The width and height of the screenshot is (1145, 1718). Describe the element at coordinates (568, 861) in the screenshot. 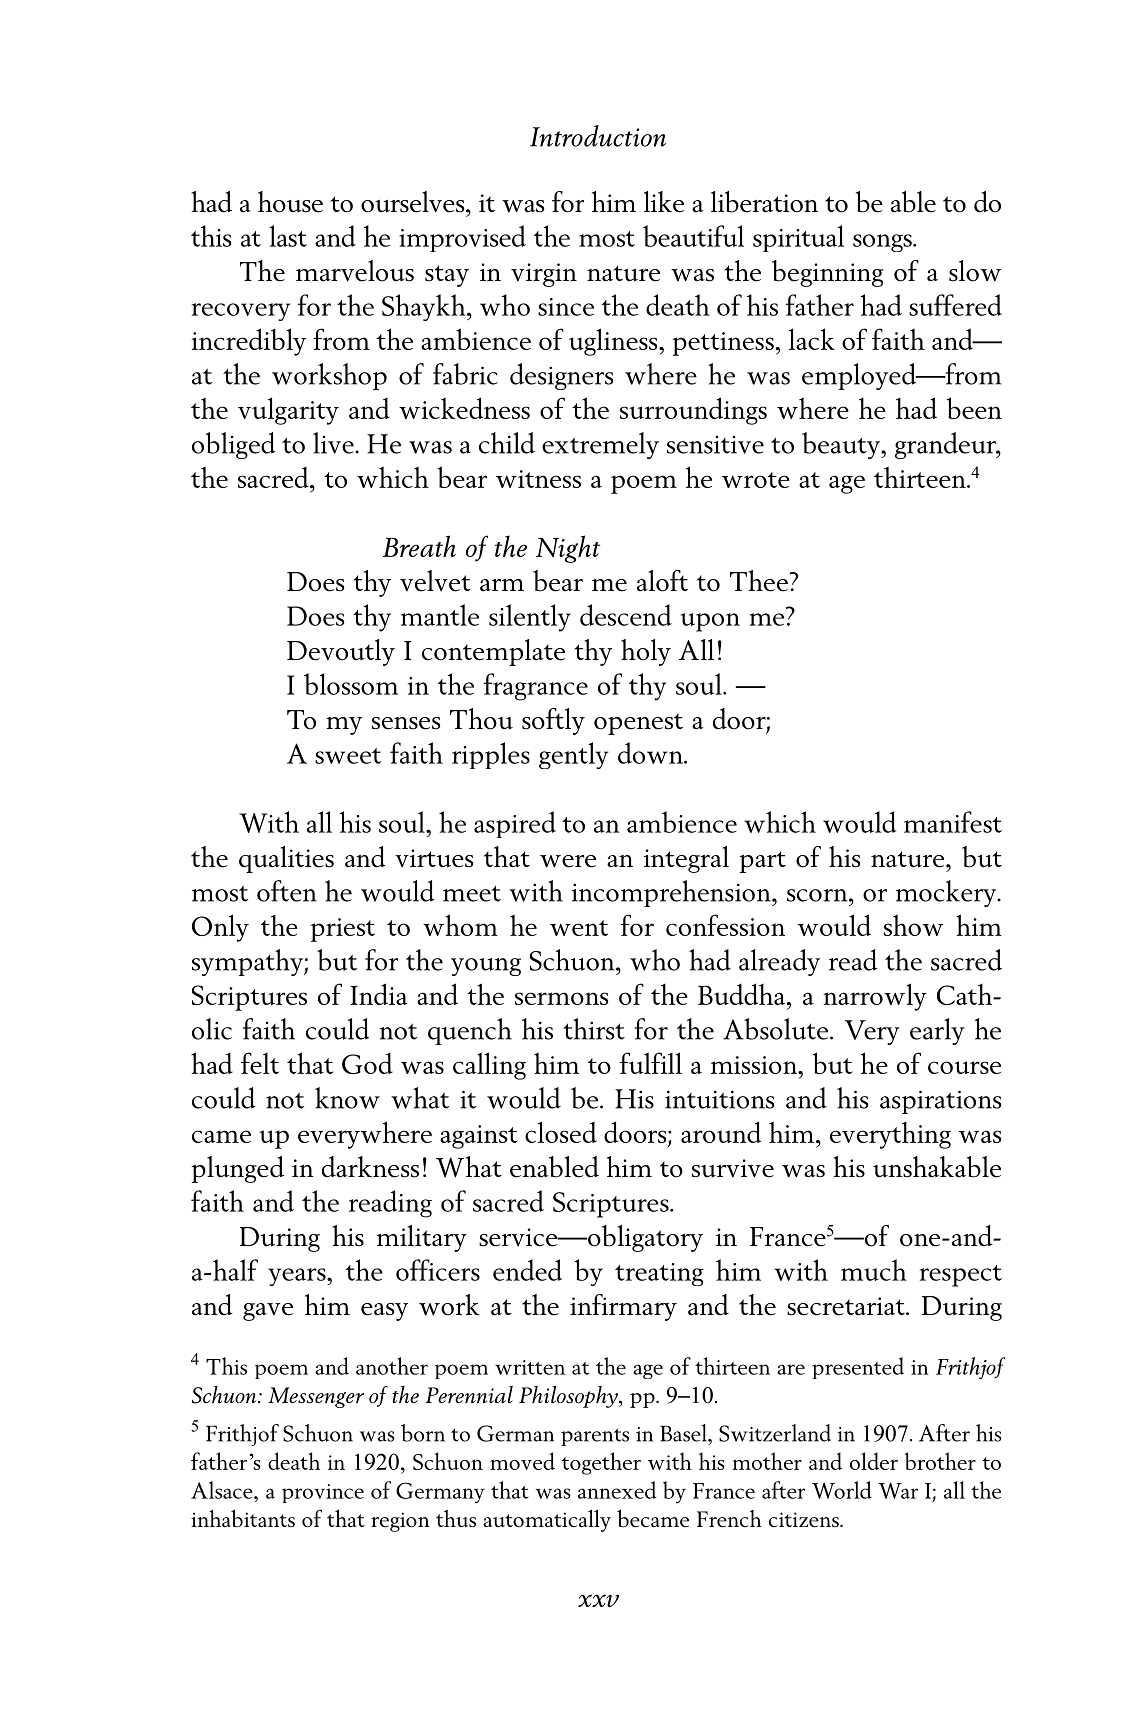

I see `were` at that location.
